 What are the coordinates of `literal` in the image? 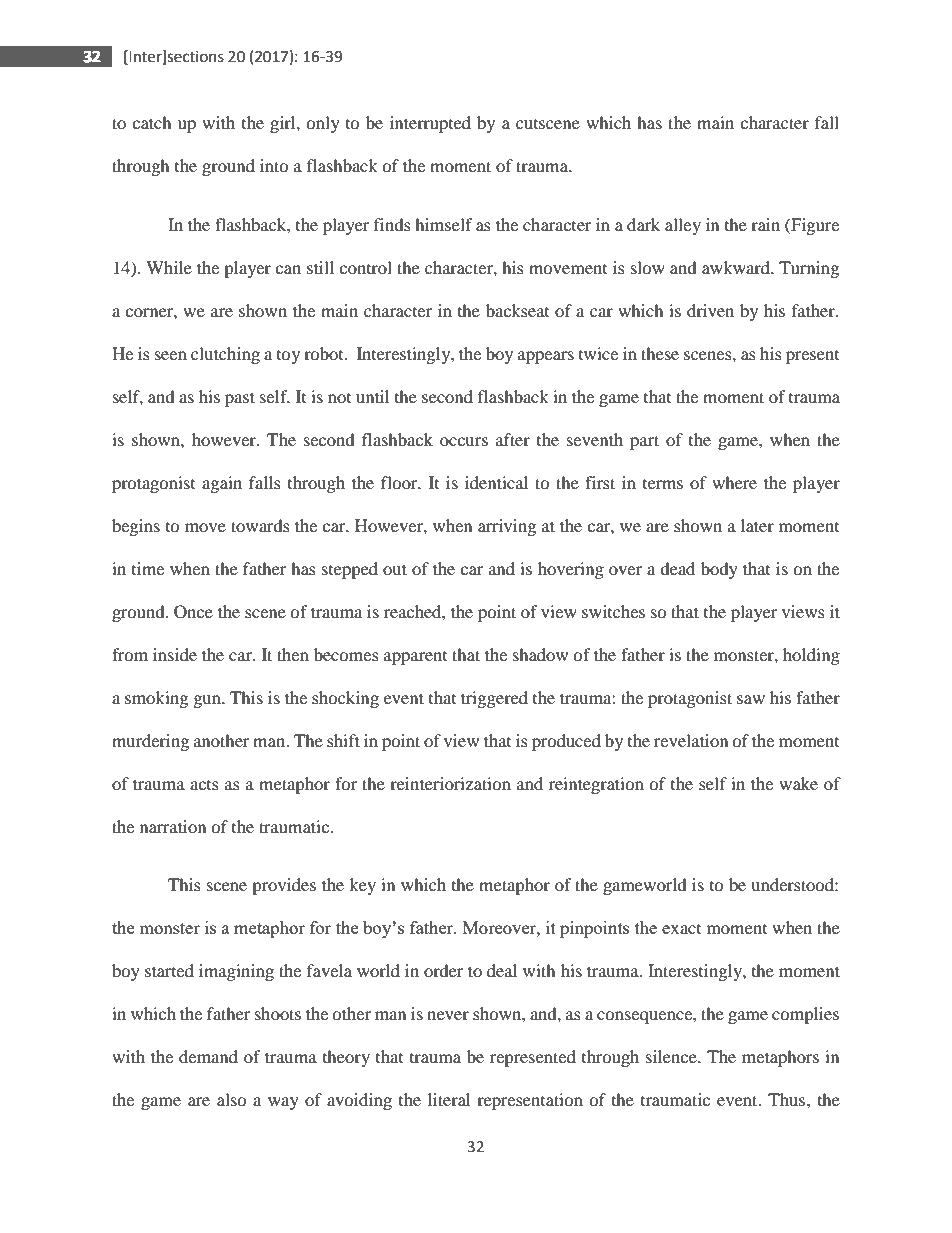 It's located at (449, 1099).
